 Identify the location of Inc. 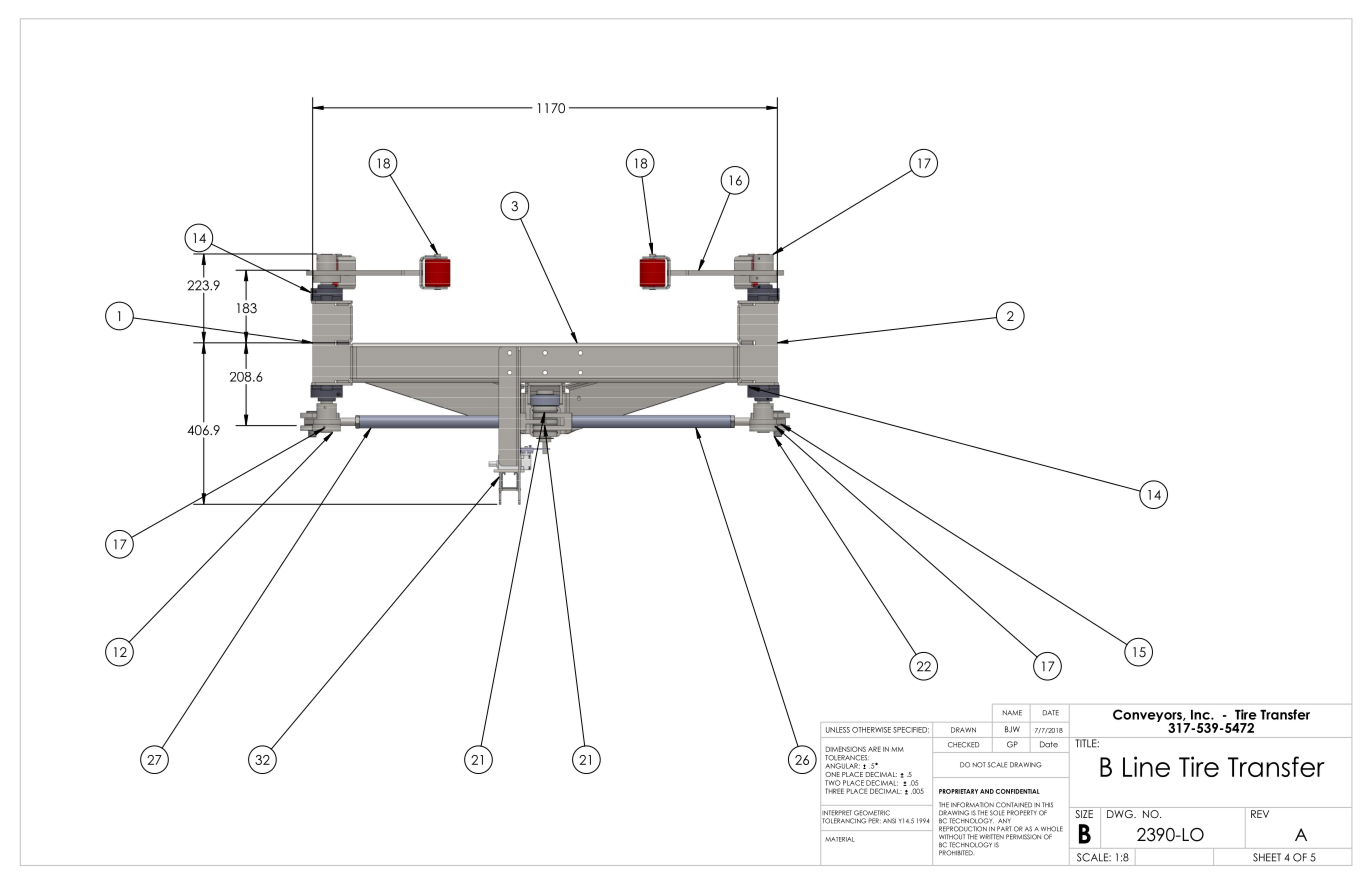
(1201, 715).
